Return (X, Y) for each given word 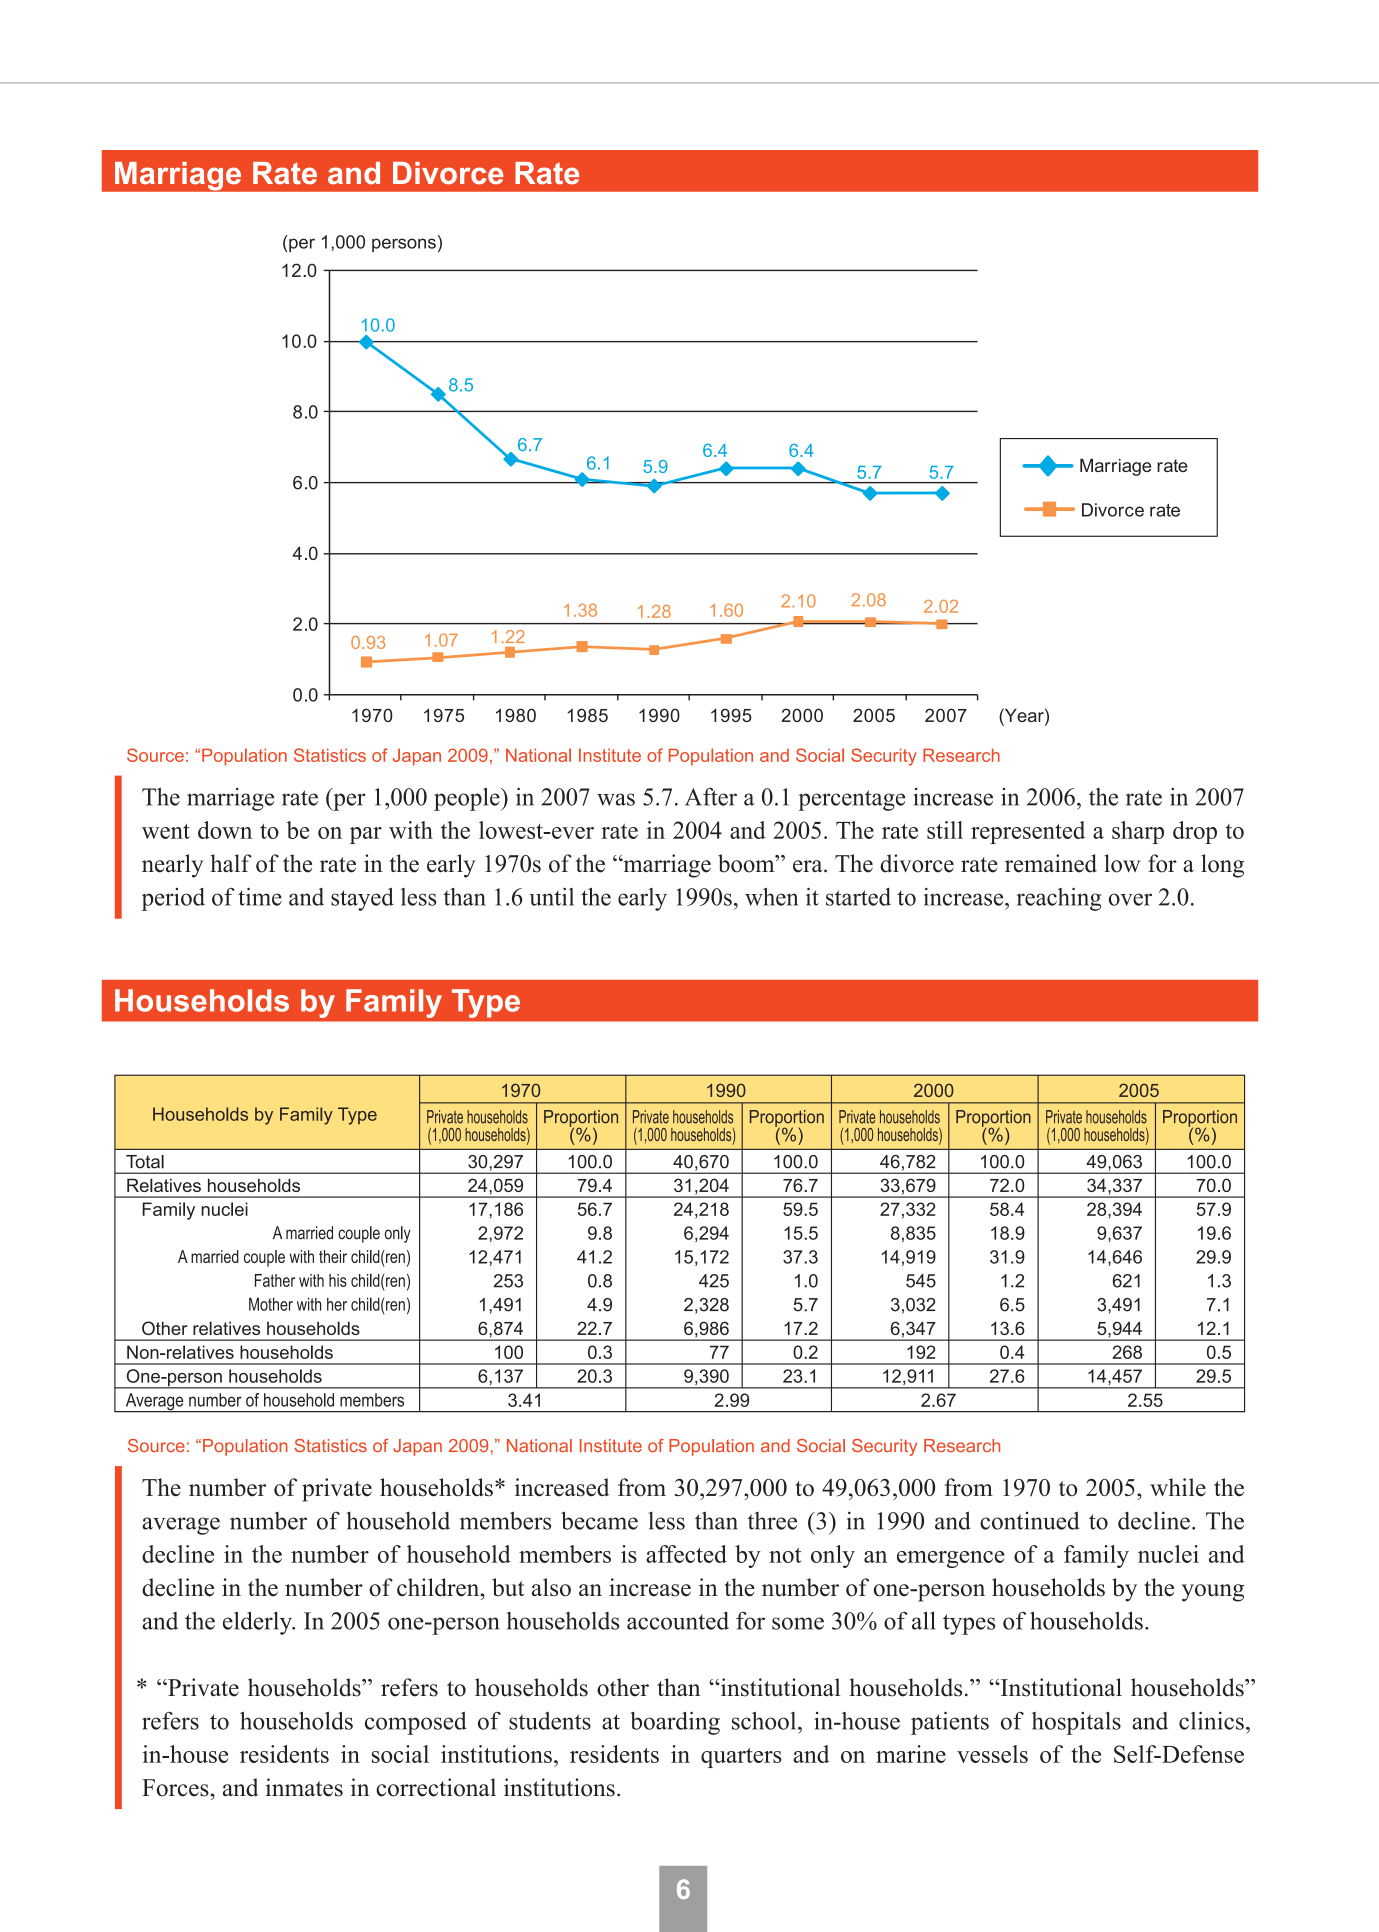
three (772, 1521)
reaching (1059, 899)
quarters (741, 1758)
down (225, 830)
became (599, 1520)
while (1178, 1487)
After (711, 797)
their (333, 1256)
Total (145, 1162)
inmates (304, 1787)
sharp (1138, 832)
